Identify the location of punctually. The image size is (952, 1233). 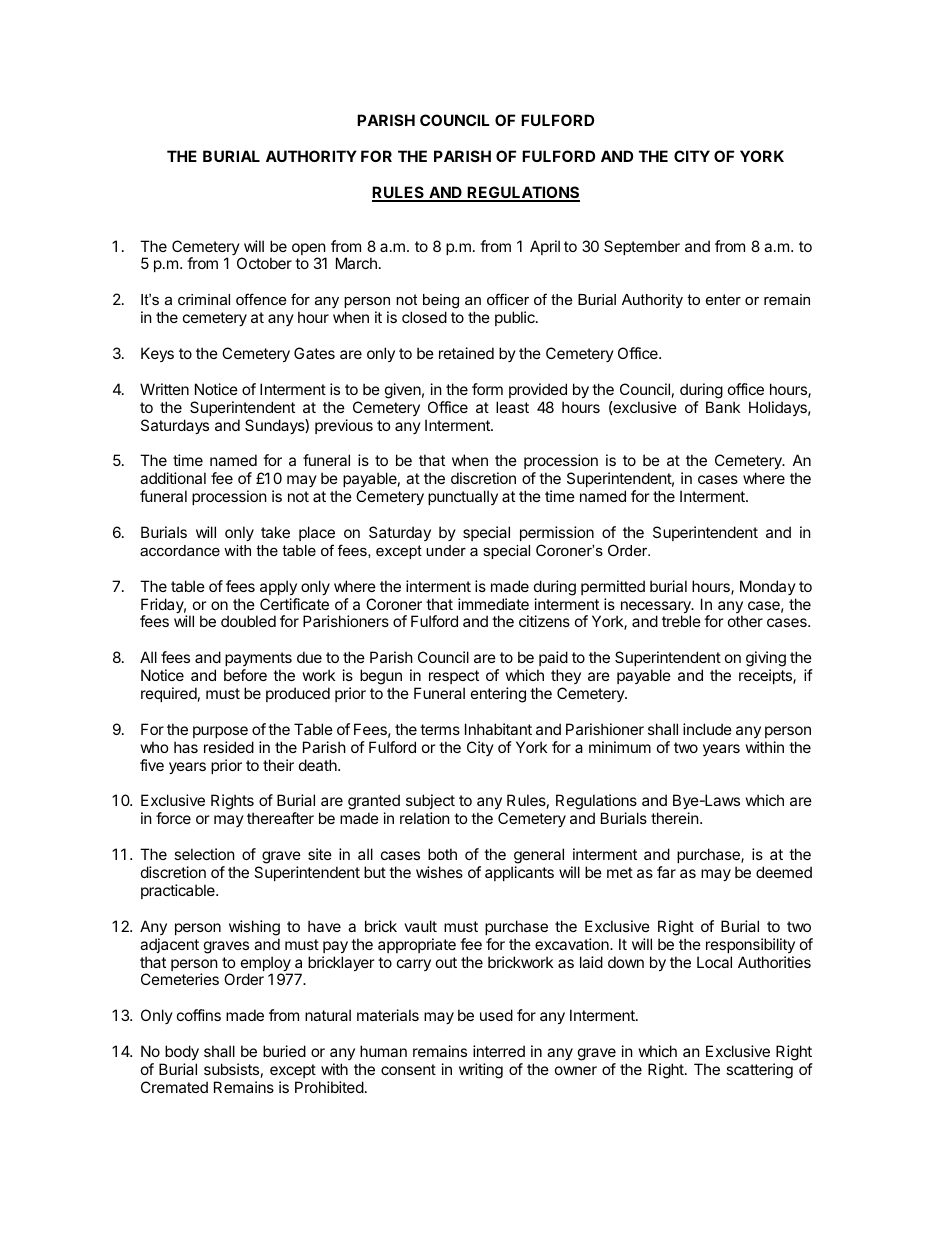
(463, 497).
